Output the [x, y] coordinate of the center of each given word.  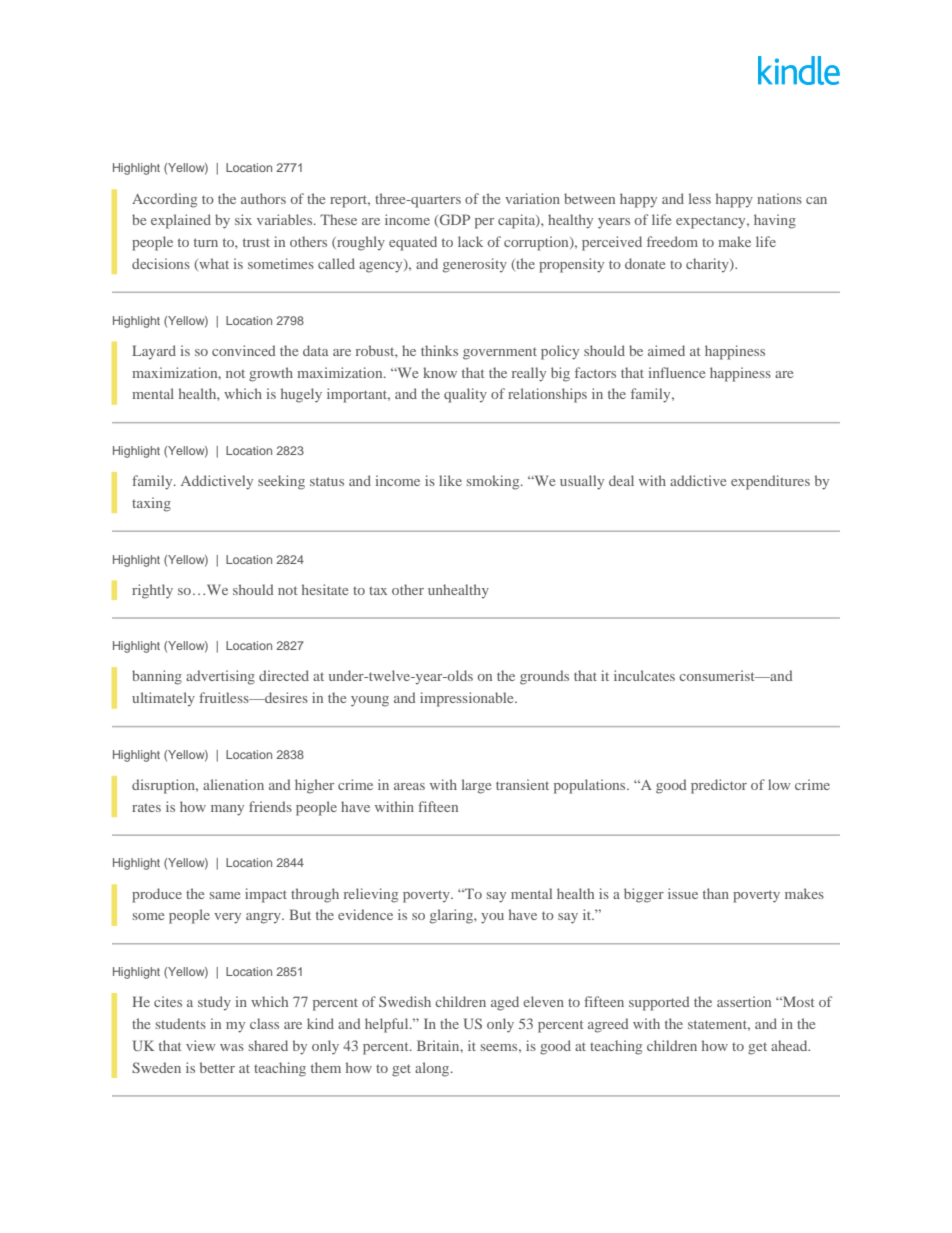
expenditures [770, 482]
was [232, 1047]
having [775, 221]
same [225, 895]
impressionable [468, 699]
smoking [494, 482]
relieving [371, 895]
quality [465, 395]
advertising [220, 677]
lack [470, 241]
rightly [152, 591]
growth [271, 374]
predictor [719, 786]
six [243, 219]
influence [676, 372]
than [716, 893]
